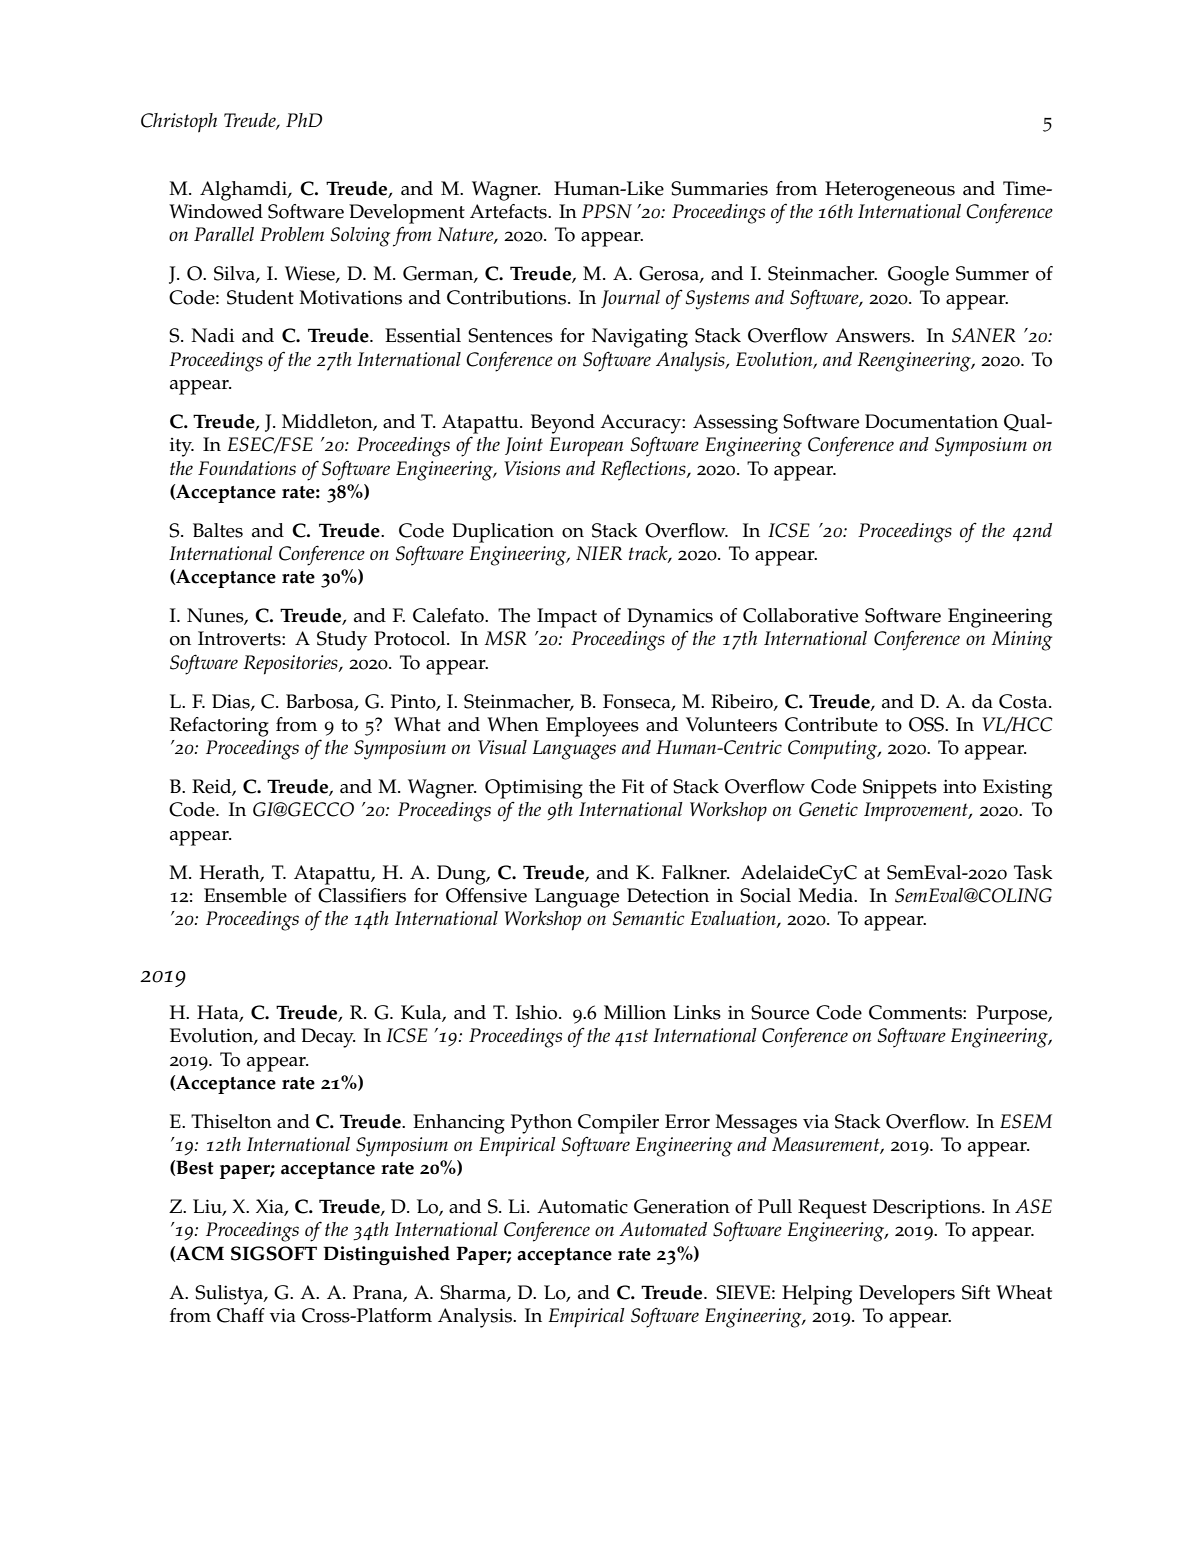 This page has height=1544, width=1193. What do you see at coordinates (599, 553) in the page?
I see `NIER` at bounding box center [599, 553].
